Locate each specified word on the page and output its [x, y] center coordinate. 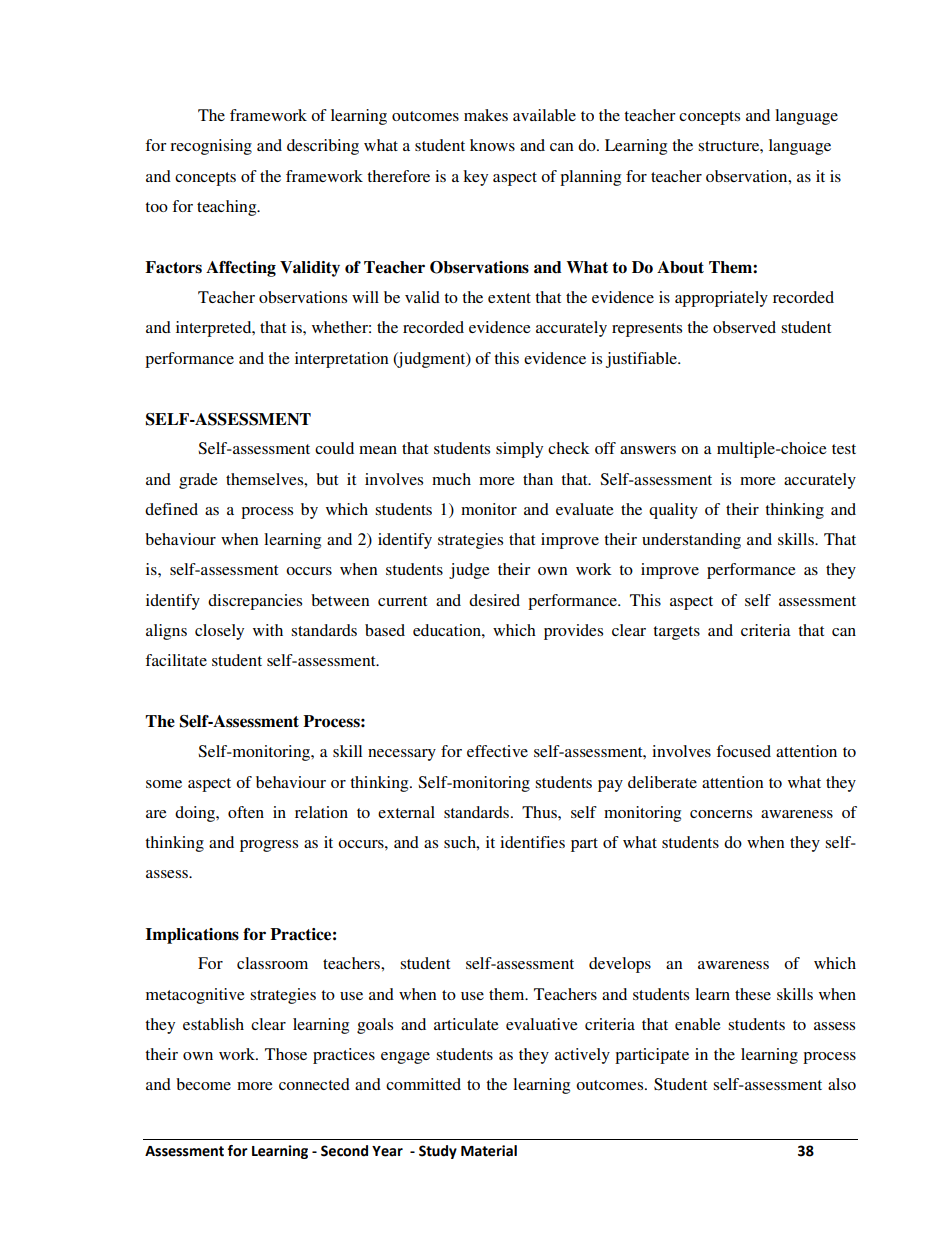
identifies [532, 842]
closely [219, 632]
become [203, 1084]
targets [676, 633]
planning [590, 178]
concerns [721, 814]
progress [269, 846]
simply [519, 450]
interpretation [342, 360]
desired [494, 600]
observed [744, 327]
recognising [211, 147]
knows [492, 145]
